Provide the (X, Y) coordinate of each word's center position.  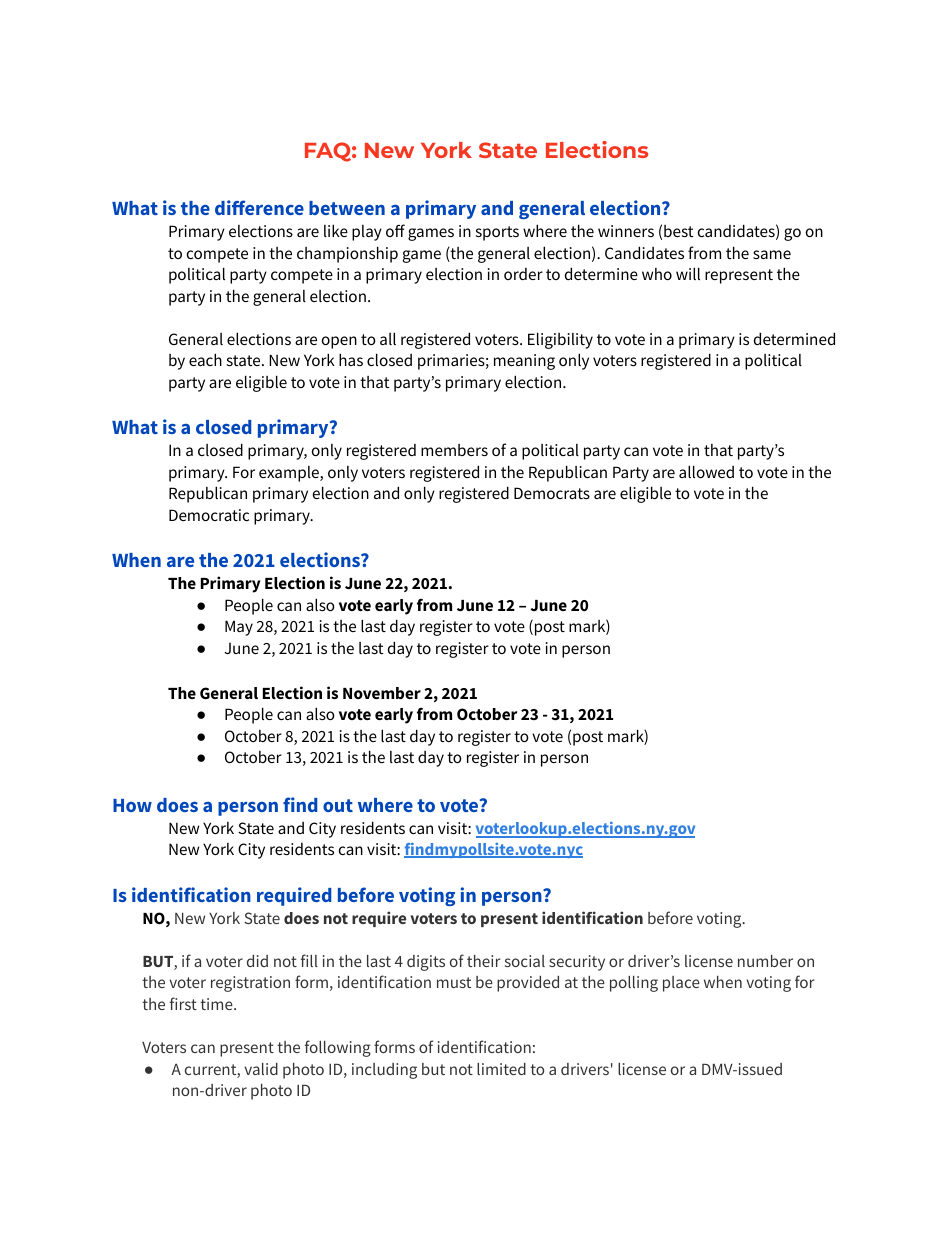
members (454, 450)
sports (497, 233)
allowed (706, 471)
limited (501, 1069)
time (217, 1004)
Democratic (209, 515)
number (765, 961)
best (678, 231)
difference (259, 207)
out (338, 805)
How (132, 805)
